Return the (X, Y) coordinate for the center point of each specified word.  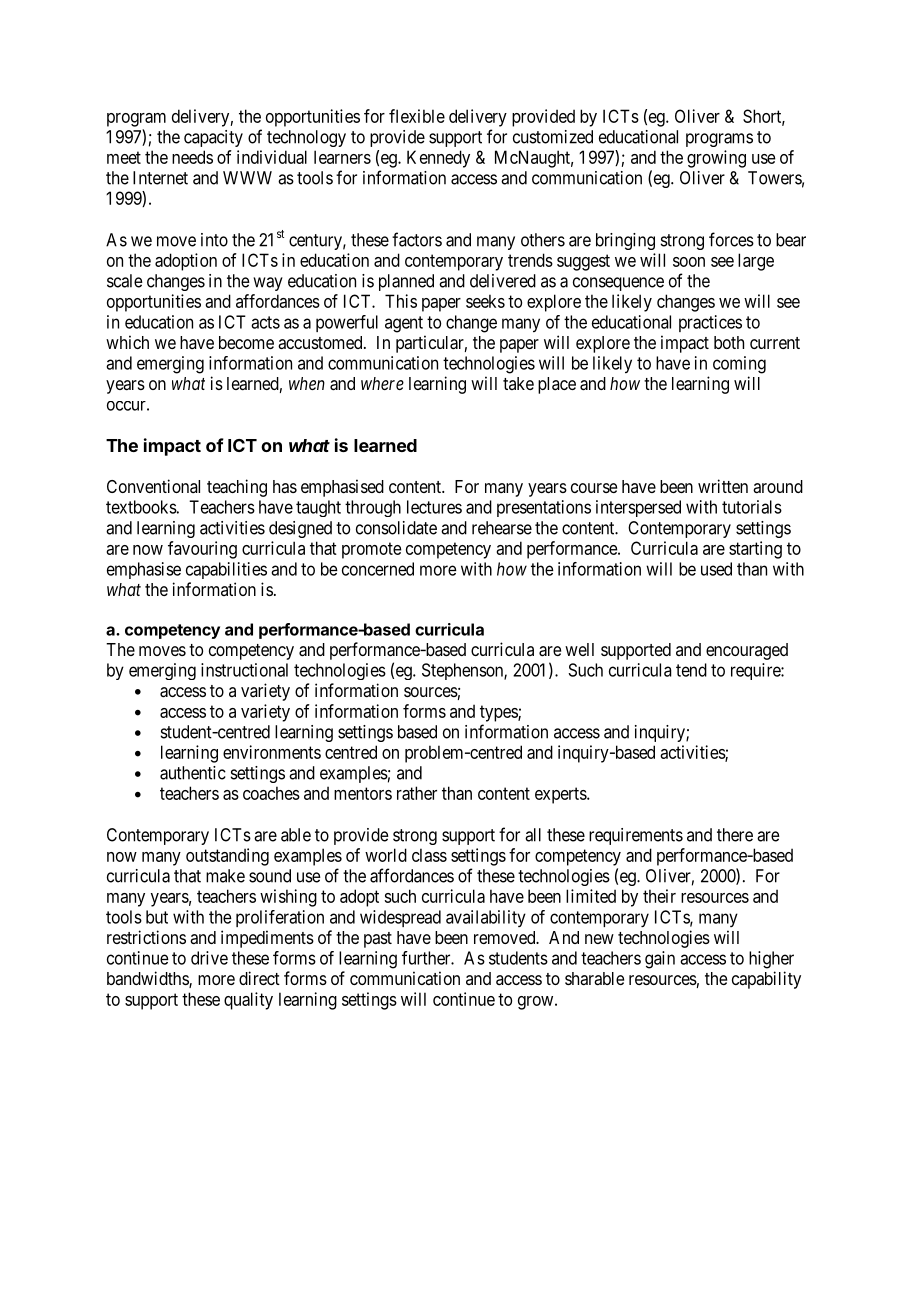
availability (486, 918)
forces (731, 239)
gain (660, 960)
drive (209, 958)
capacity (213, 138)
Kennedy (438, 159)
